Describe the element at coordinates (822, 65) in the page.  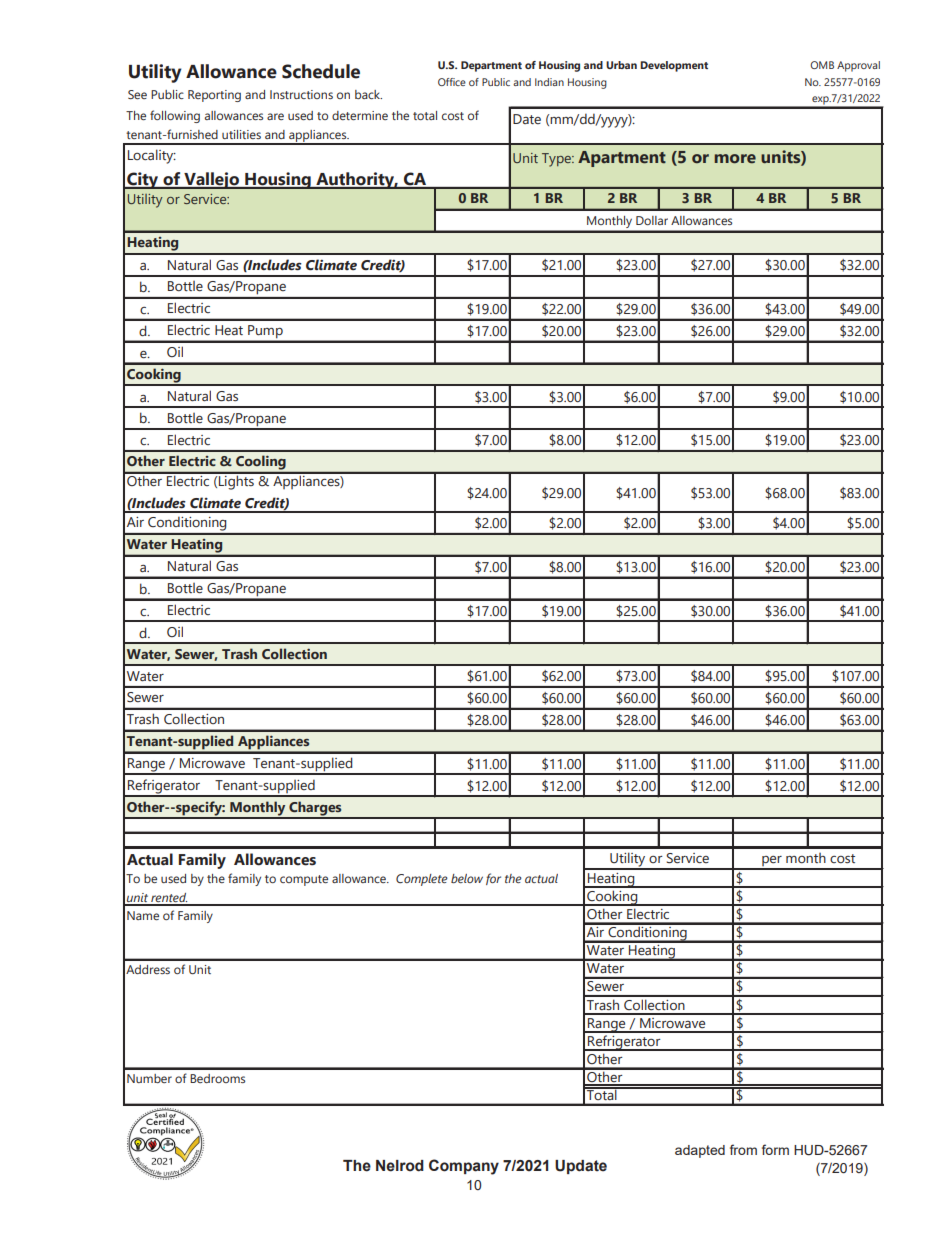
I see `OMB` at that location.
